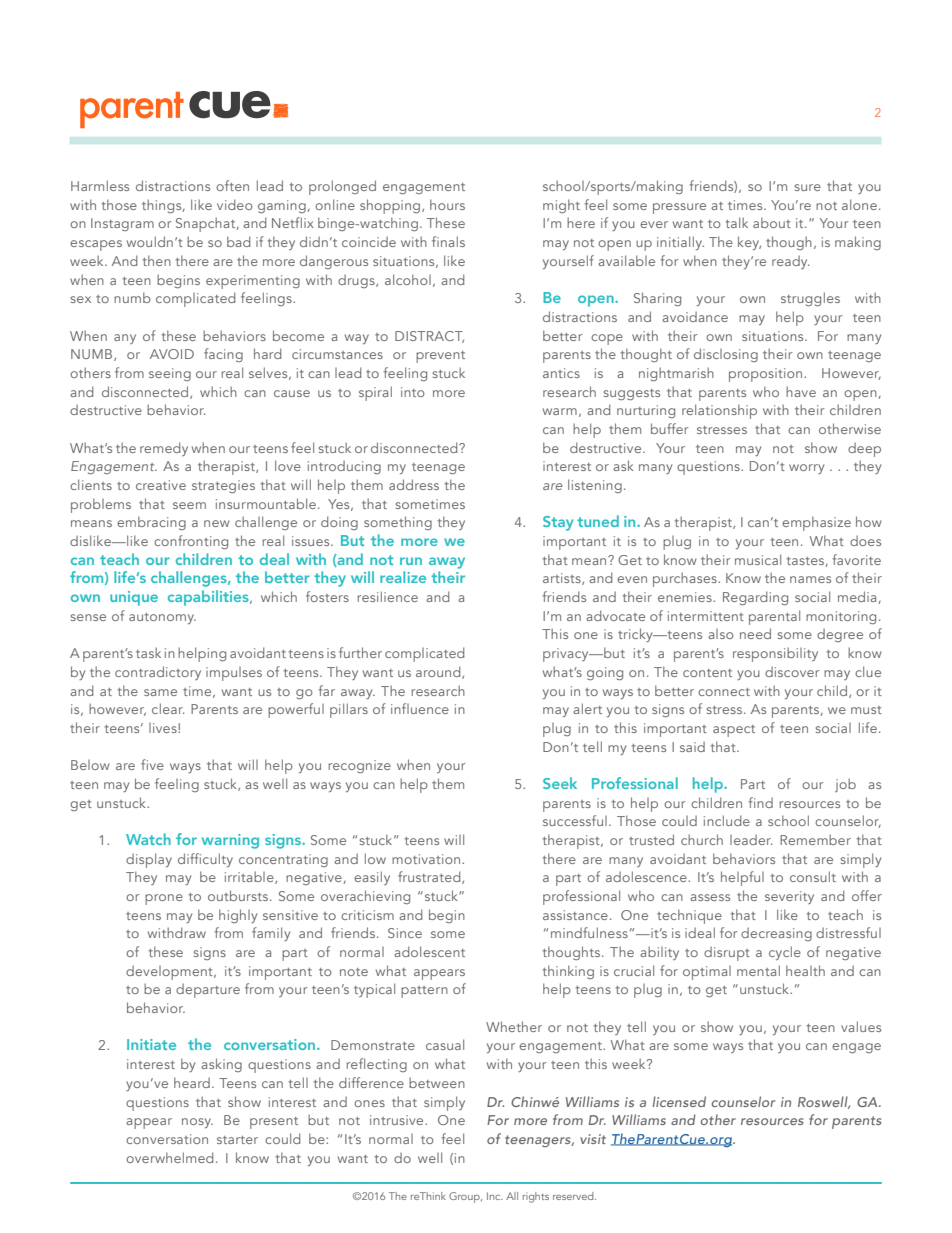 The width and height of the page is (952, 1233). What do you see at coordinates (149, 860) in the page?
I see `display` at bounding box center [149, 860].
